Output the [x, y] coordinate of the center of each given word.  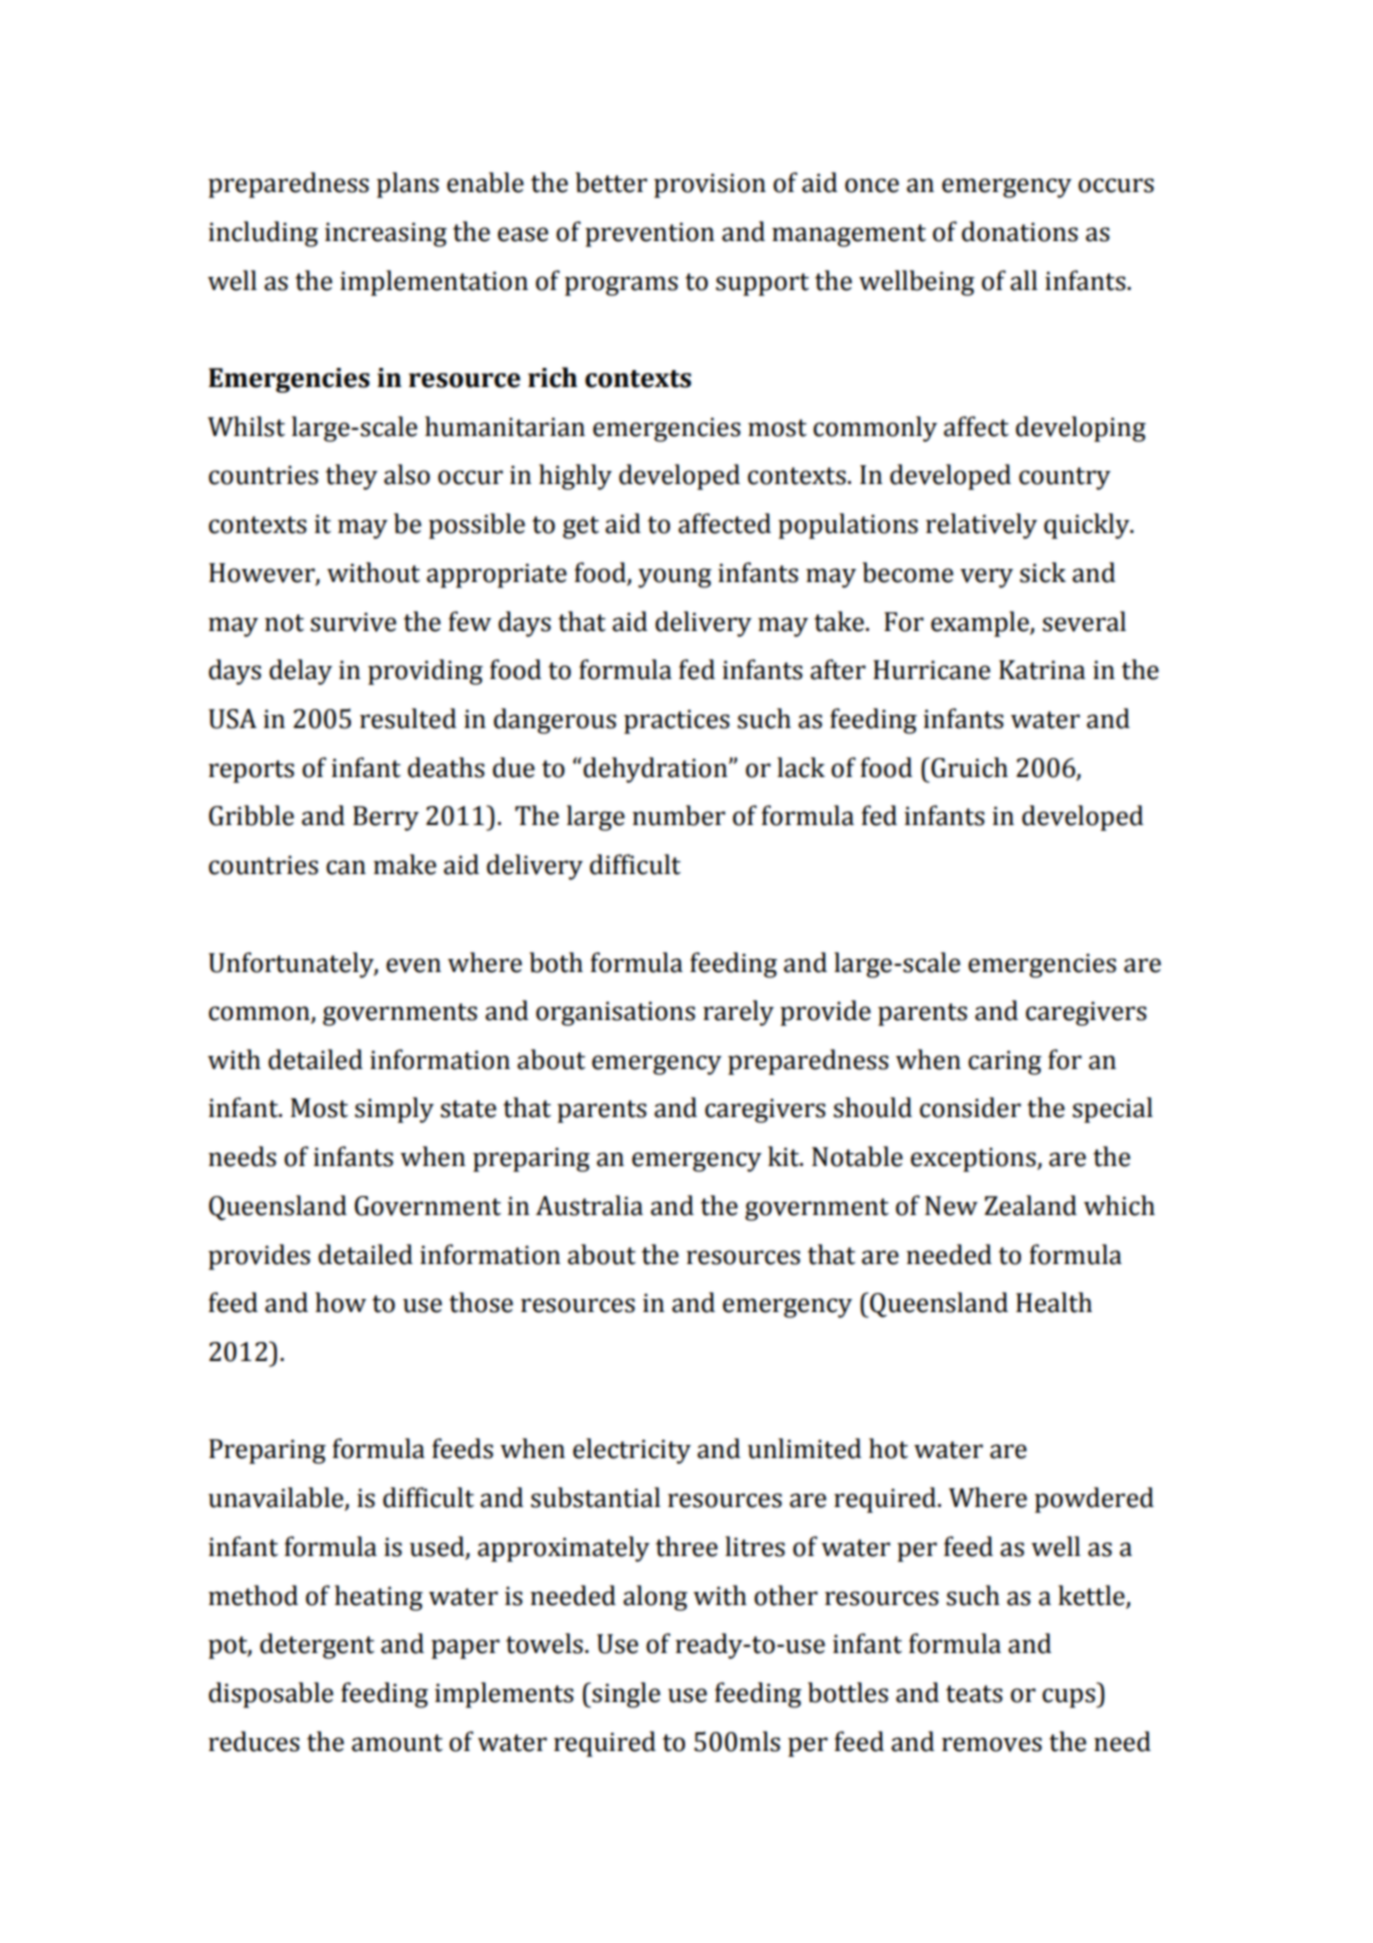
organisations [615, 1013]
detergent [317, 1646]
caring [1005, 1062]
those [481, 1302]
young [675, 578]
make [404, 864]
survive [353, 622]
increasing [386, 234]
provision [710, 185]
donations [1020, 231]
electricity [632, 1451]
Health [1054, 1302]
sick [1043, 572]
